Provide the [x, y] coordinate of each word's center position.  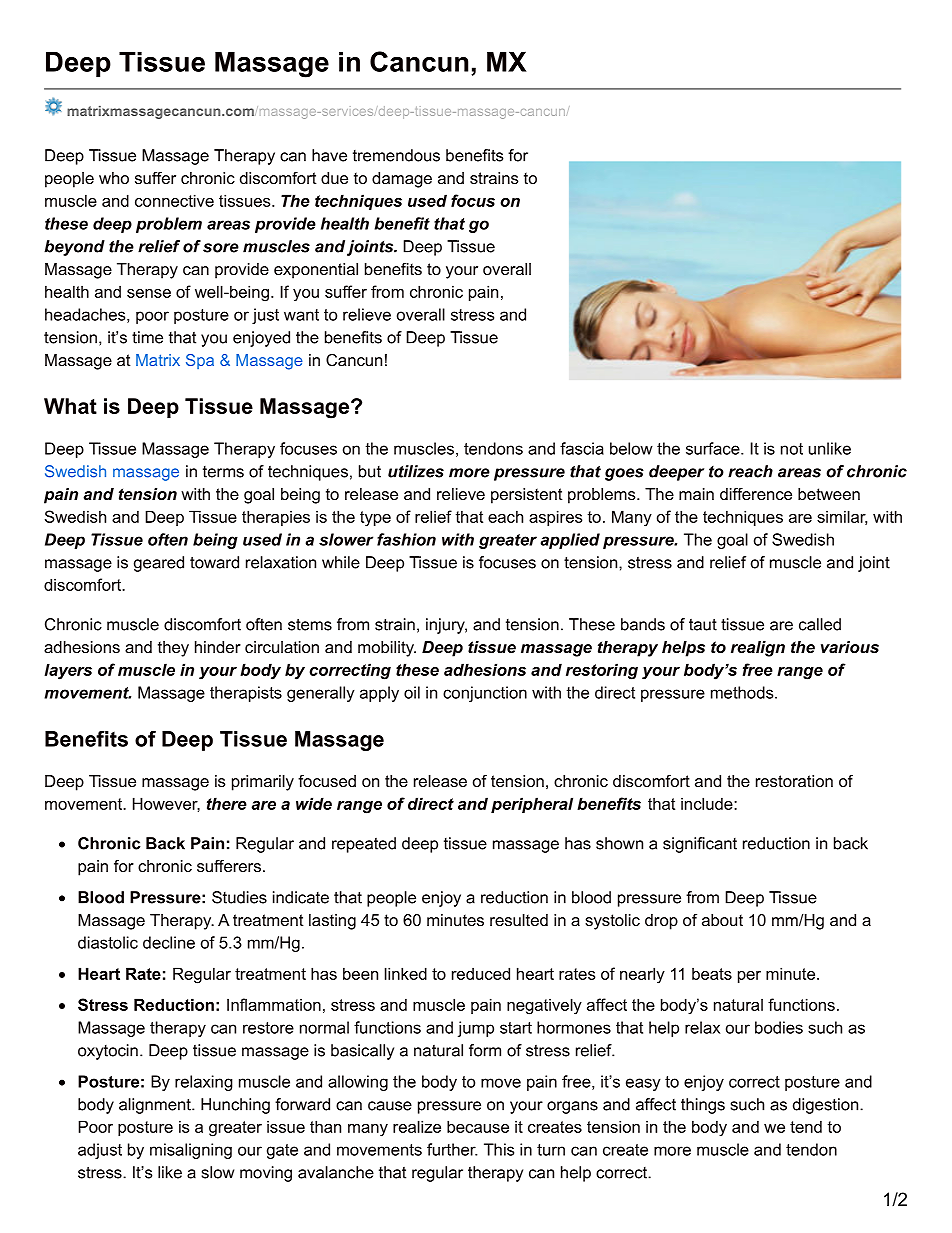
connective [174, 200]
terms [223, 472]
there [227, 803]
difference [756, 494]
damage [402, 180]
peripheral [532, 805]
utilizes [416, 471]
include [708, 803]
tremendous [396, 155]
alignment [156, 1106]
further [452, 1149]
